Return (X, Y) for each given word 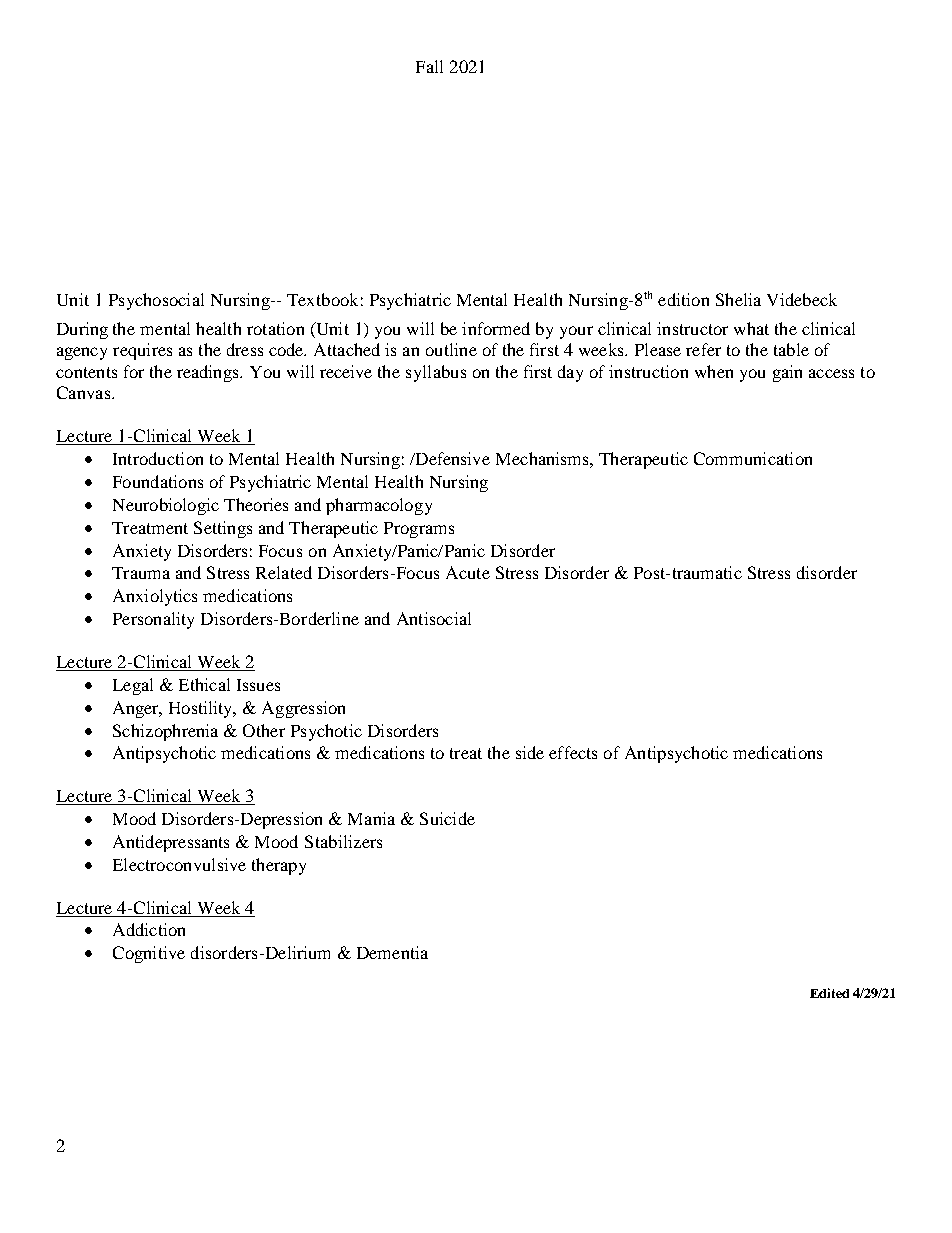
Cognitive (149, 954)
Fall (429, 66)
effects (573, 752)
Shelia (738, 299)
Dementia (392, 952)
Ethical (204, 684)
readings (209, 373)
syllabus (436, 373)
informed (496, 328)
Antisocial (434, 618)
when (714, 371)
